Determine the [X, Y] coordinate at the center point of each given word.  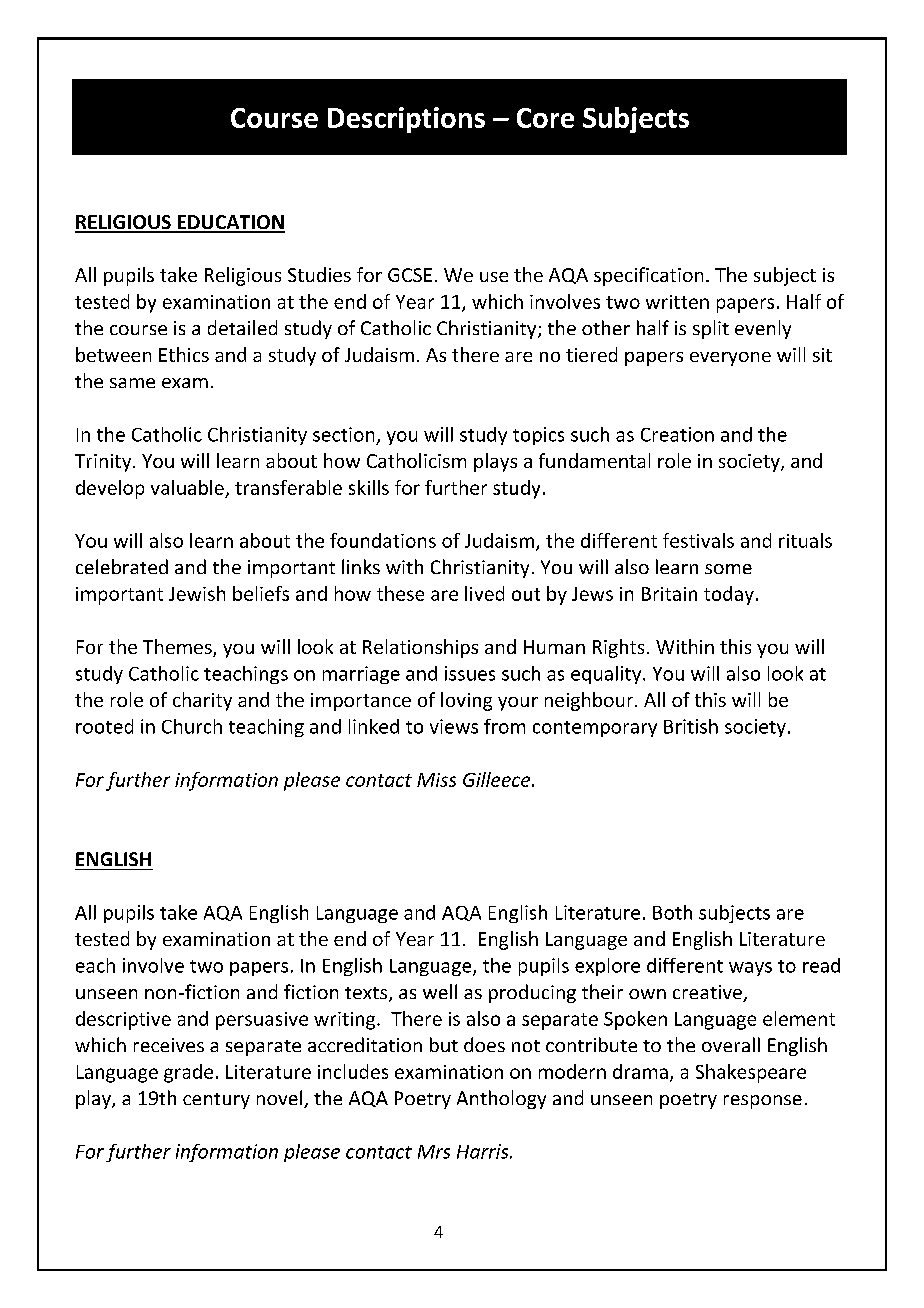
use [494, 277]
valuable [187, 487]
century [216, 1101]
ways [750, 969]
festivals [698, 540]
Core [545, 118]
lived [484, 593]
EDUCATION [230, 223]
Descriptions [406, 120]
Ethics [184, 354]
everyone [730, 359]
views [454, 726]
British [691, 726]
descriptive [123, 1020]
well [440, 991]
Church [192, 726]
